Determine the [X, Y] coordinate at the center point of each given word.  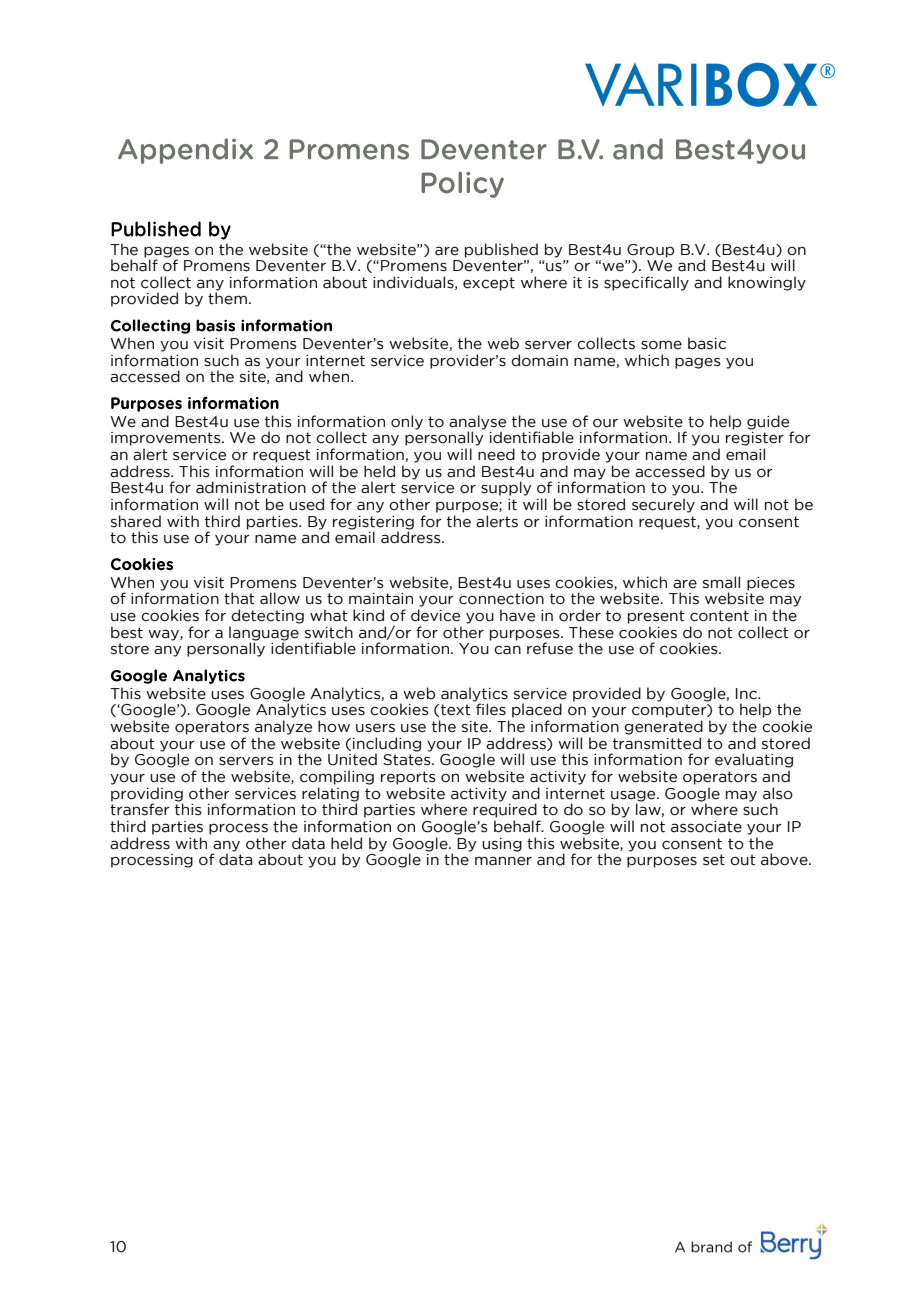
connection [501, 599]
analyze [283, 727]
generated [663, 727]
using [502, 845]
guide [768, 422]
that [239, 598]
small [721, 582]
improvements [167, 439]
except [489, 284]
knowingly [767, 283]
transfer [140, 808]
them [227, 298]
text [456, 710]
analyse [477, 423]
